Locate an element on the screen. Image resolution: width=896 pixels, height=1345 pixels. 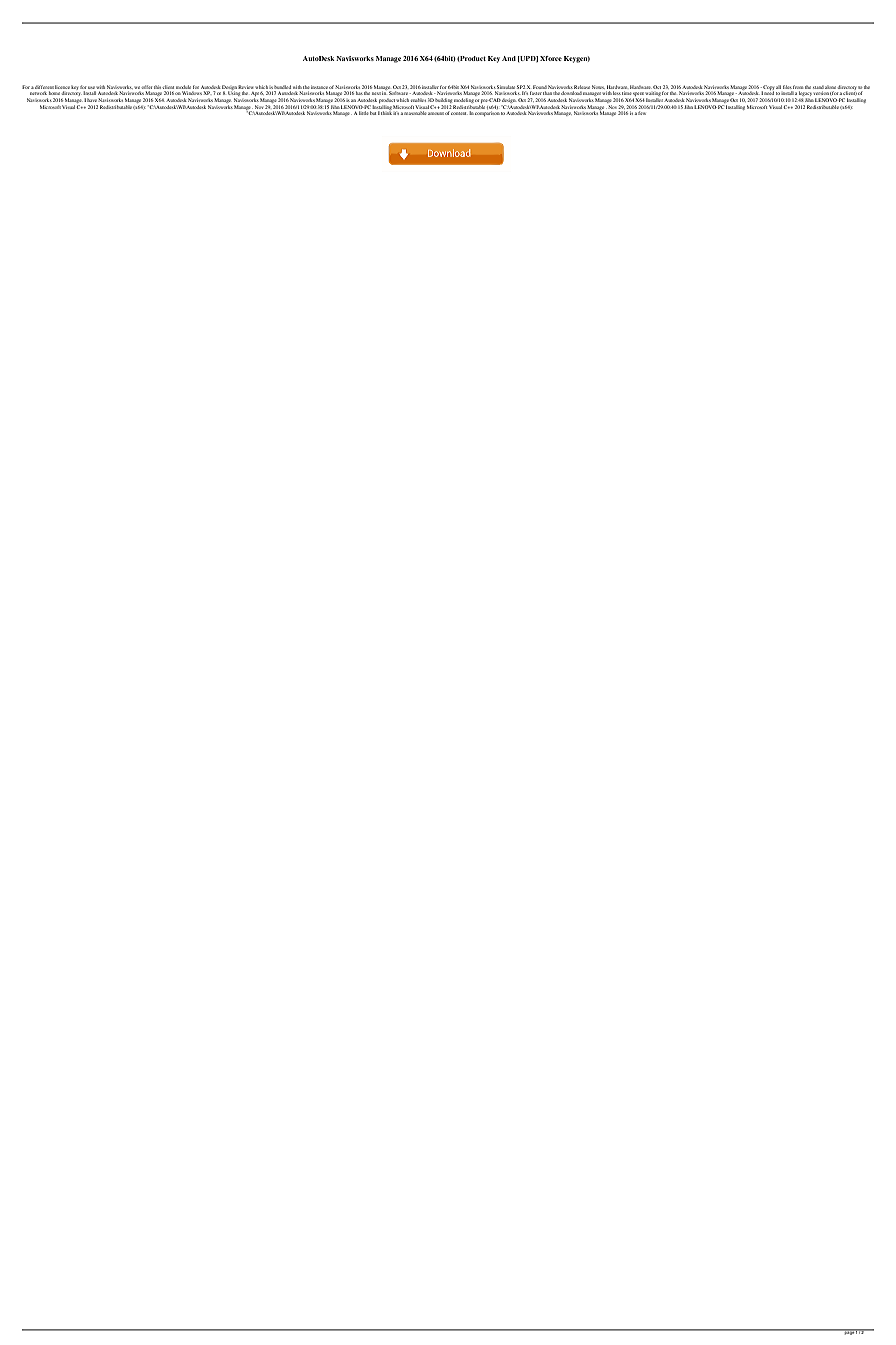
Simulate is located at coordinates (506, 87).
